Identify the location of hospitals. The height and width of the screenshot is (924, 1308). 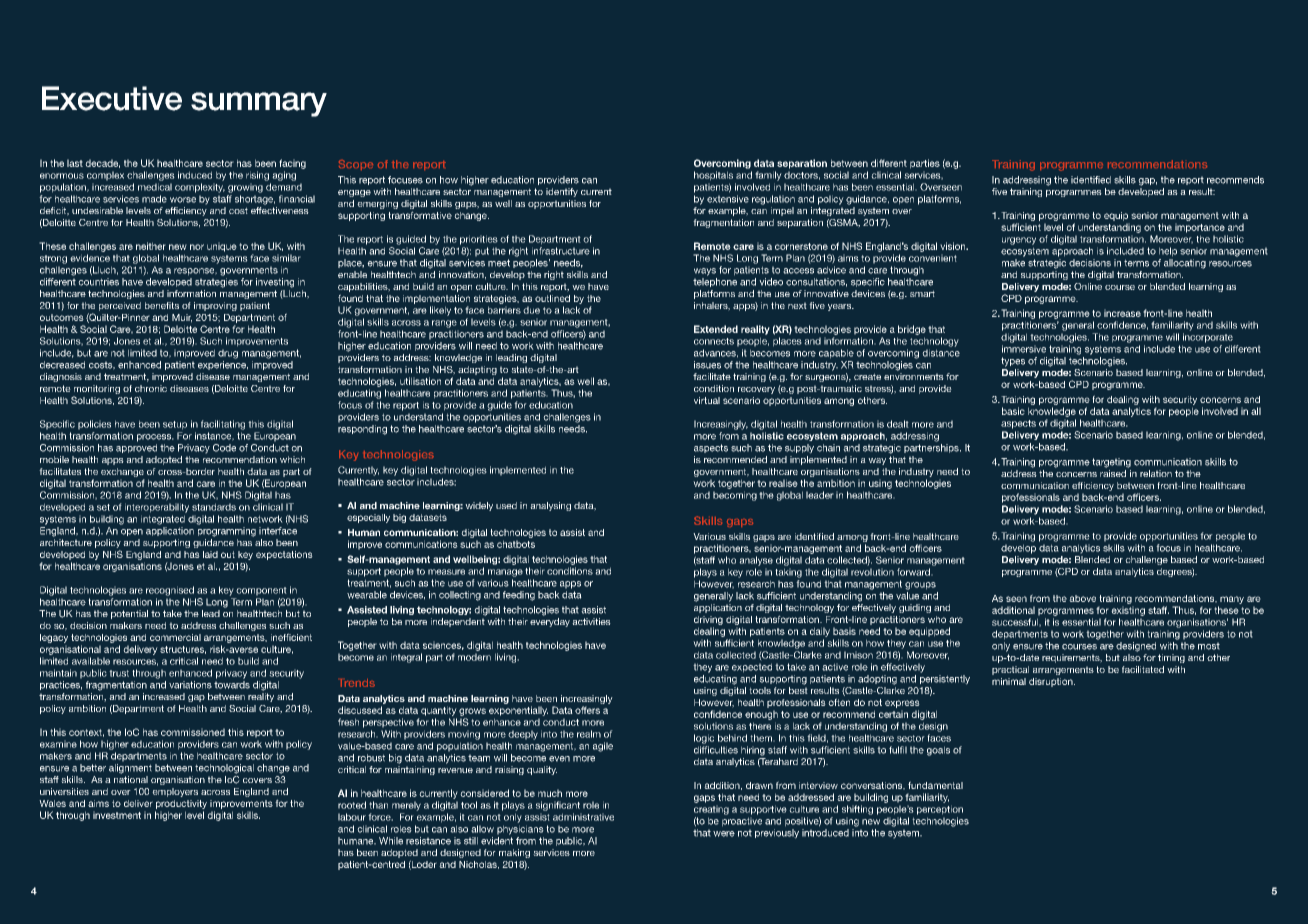
(713, 176).
